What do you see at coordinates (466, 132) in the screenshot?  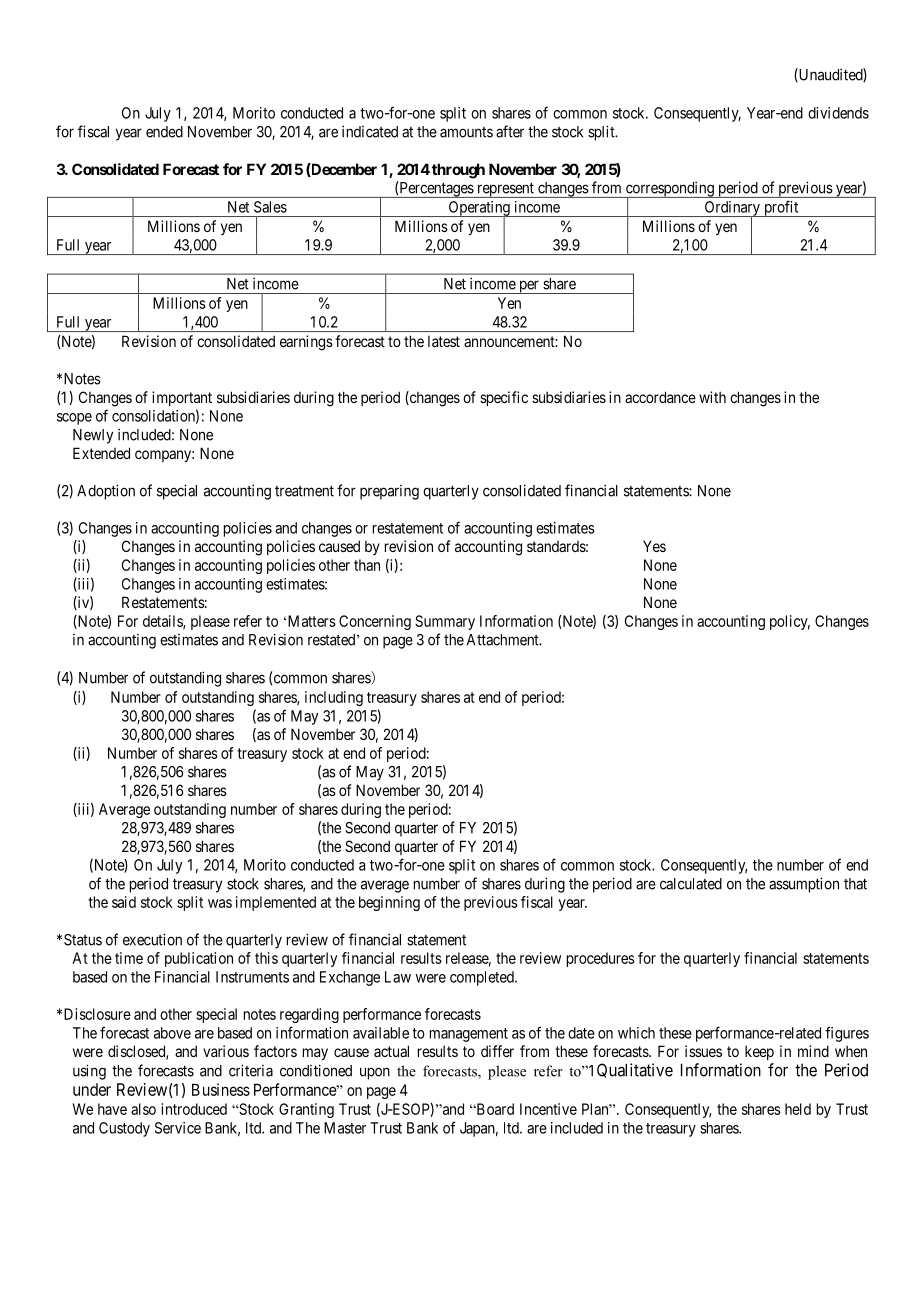 I see `amounts` at bounding box center [466, 132].
